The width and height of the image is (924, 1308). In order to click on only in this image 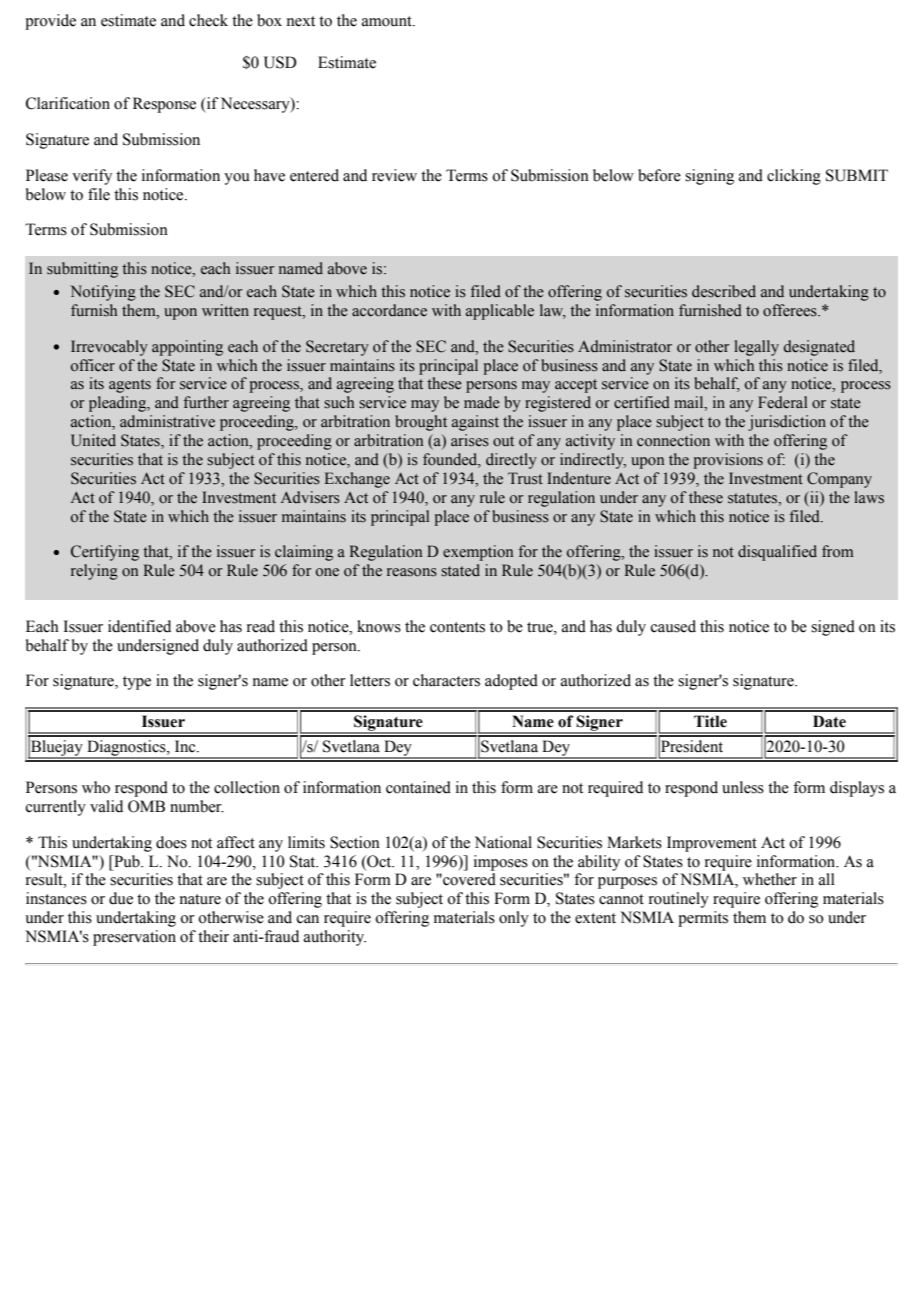, I will do `click(514, 919)`.
